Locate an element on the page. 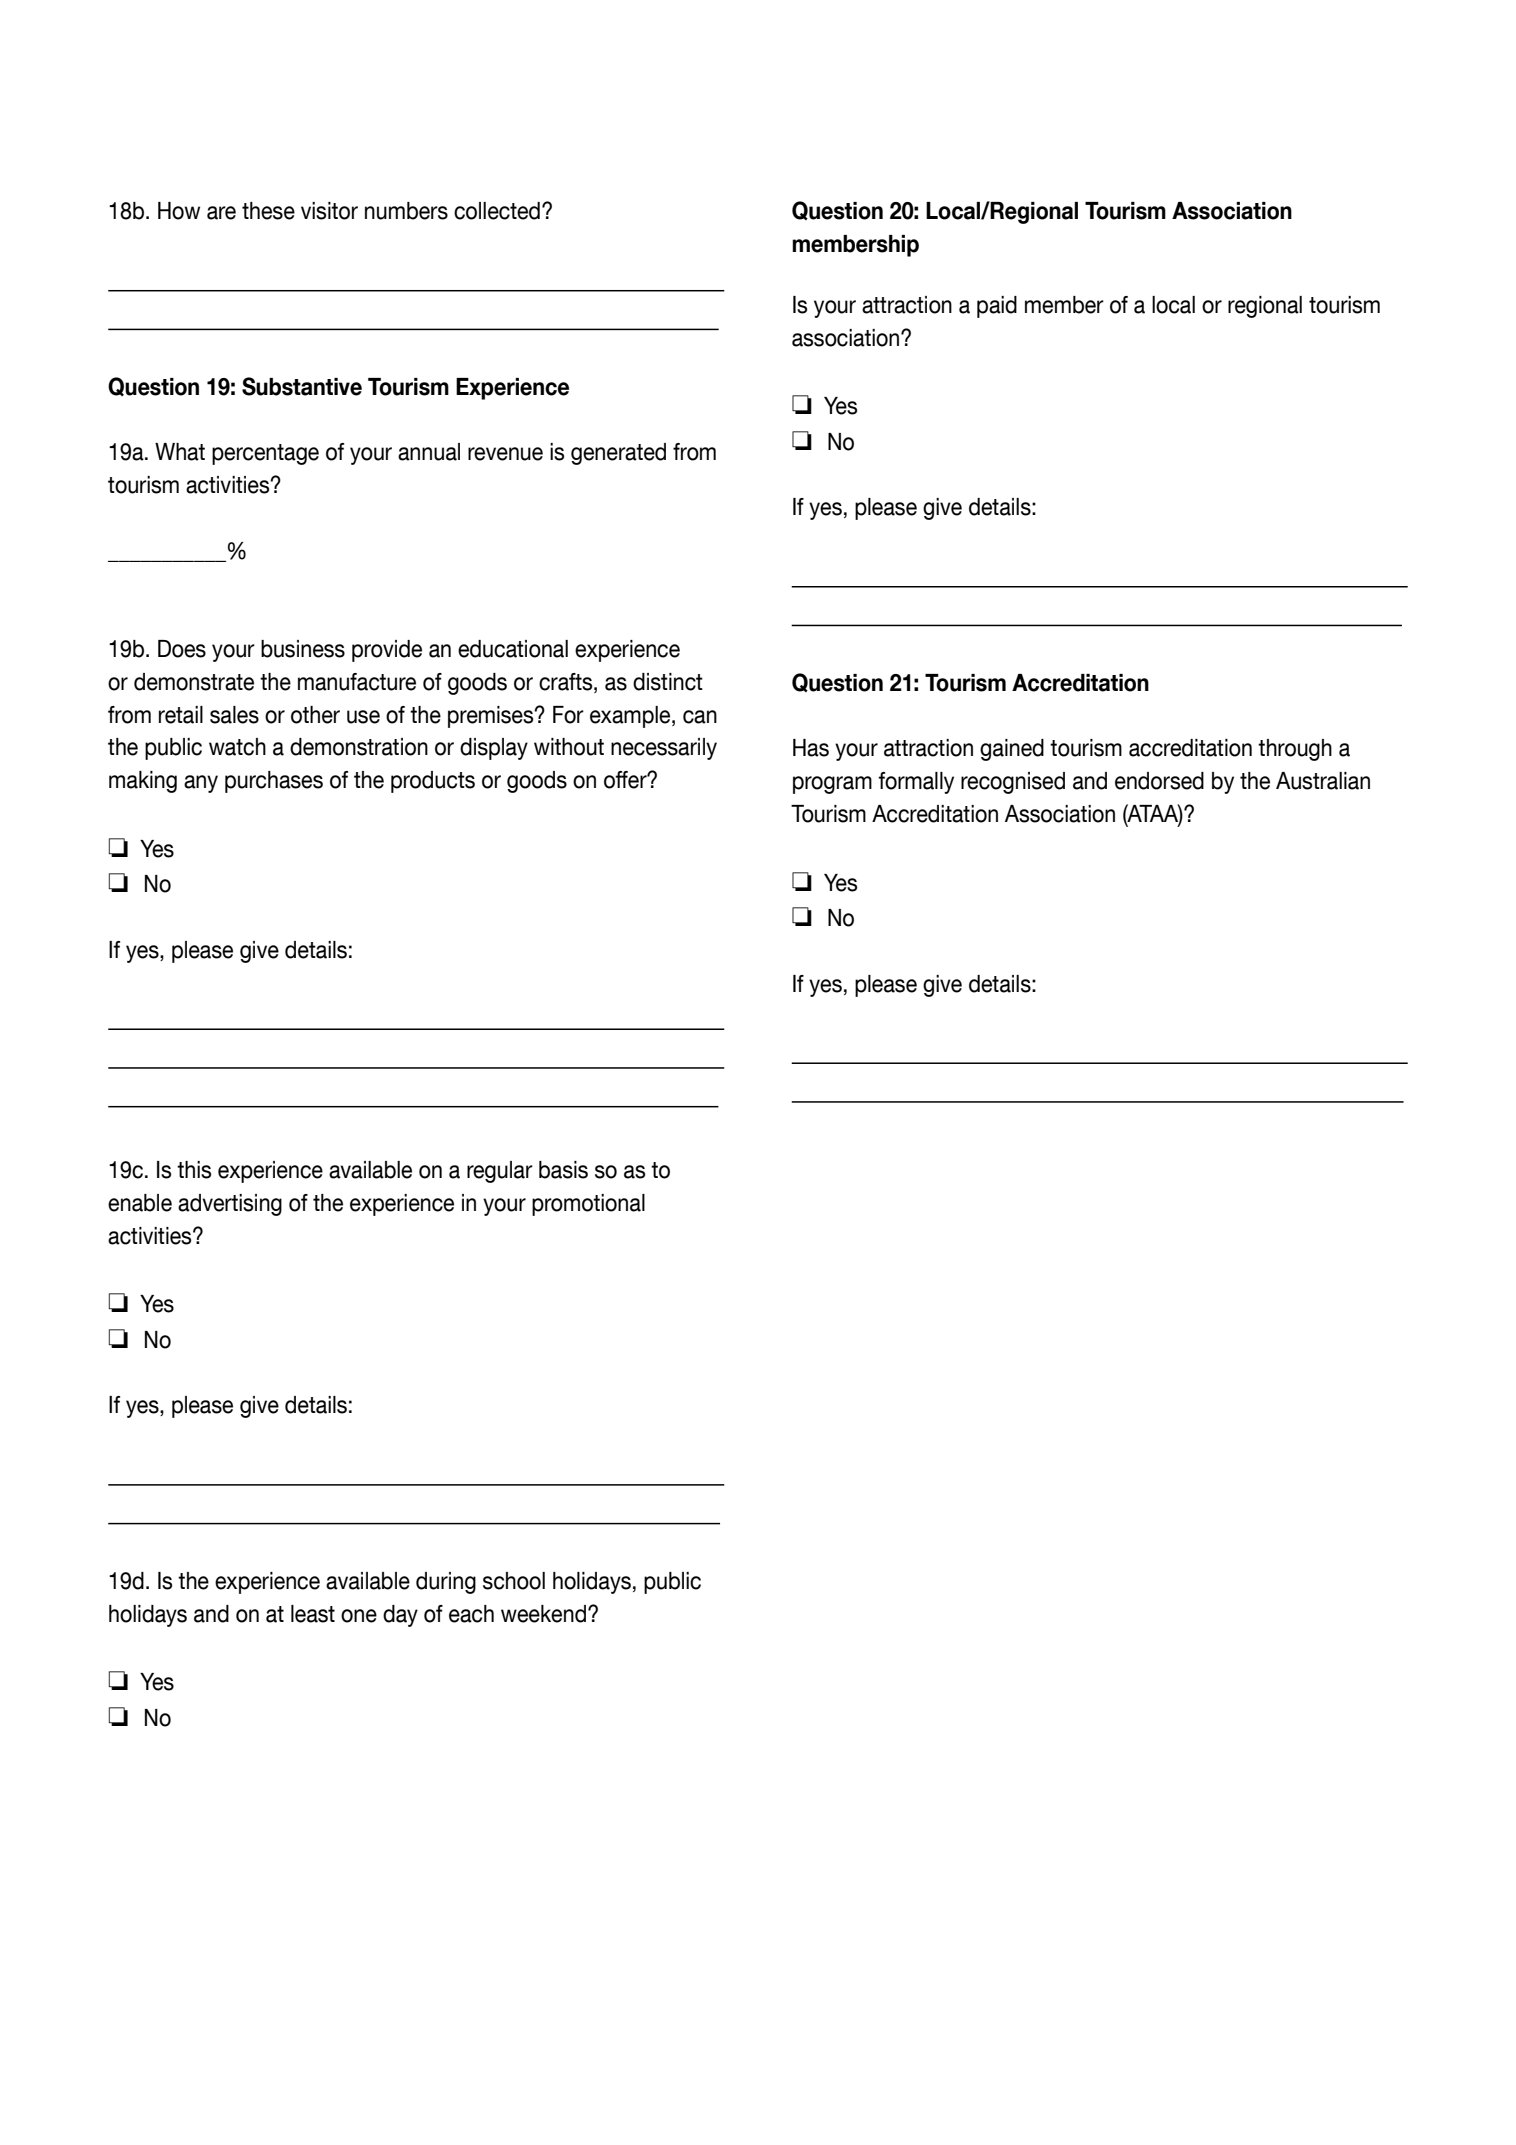 The image size is (1516, 2145). these is located at coordinates (268, 211).
